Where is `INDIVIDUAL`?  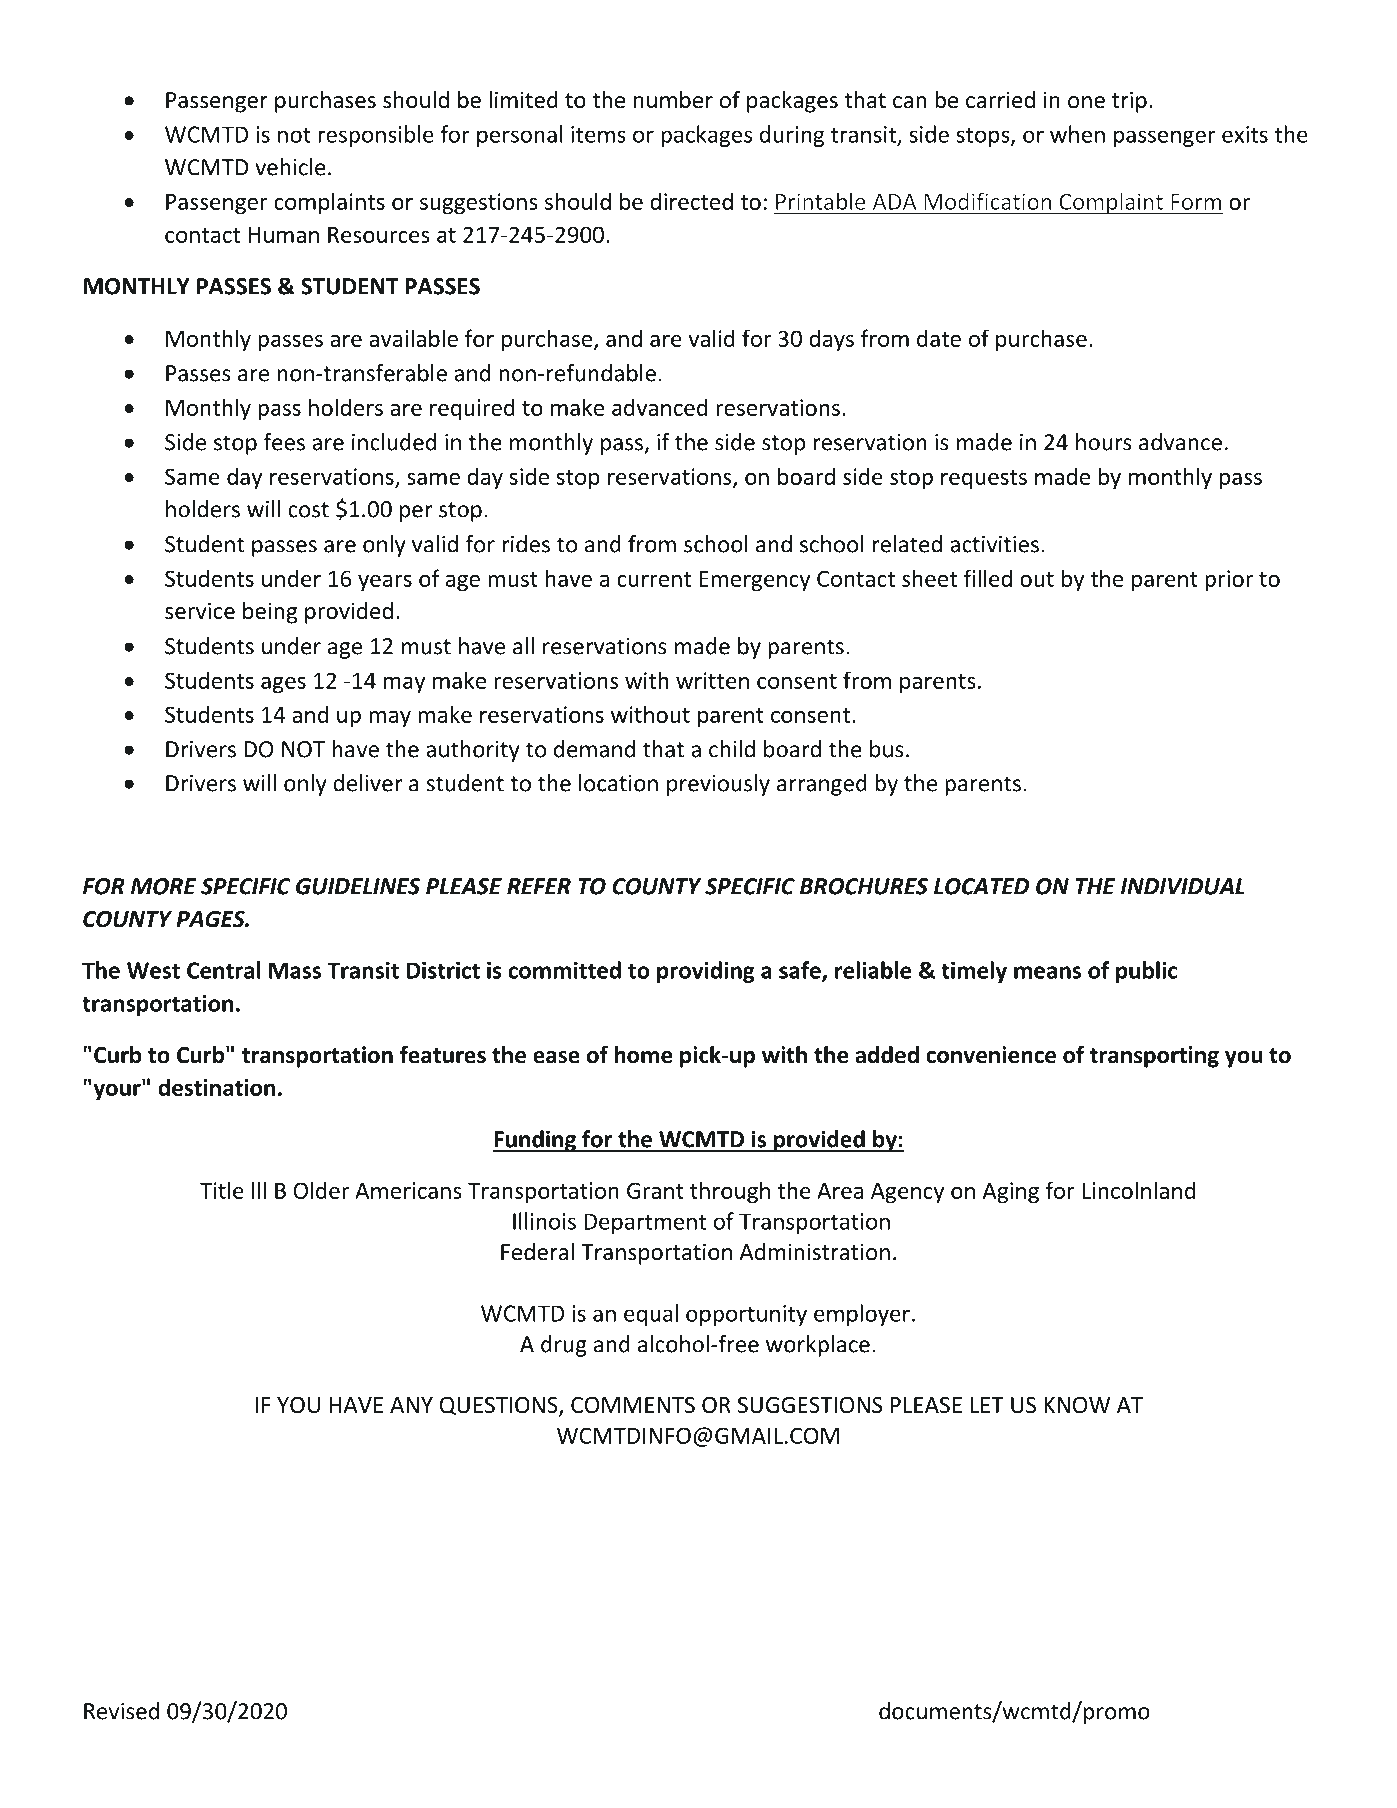 INDIVIDUAL is located at coordinates (1183, 886).
